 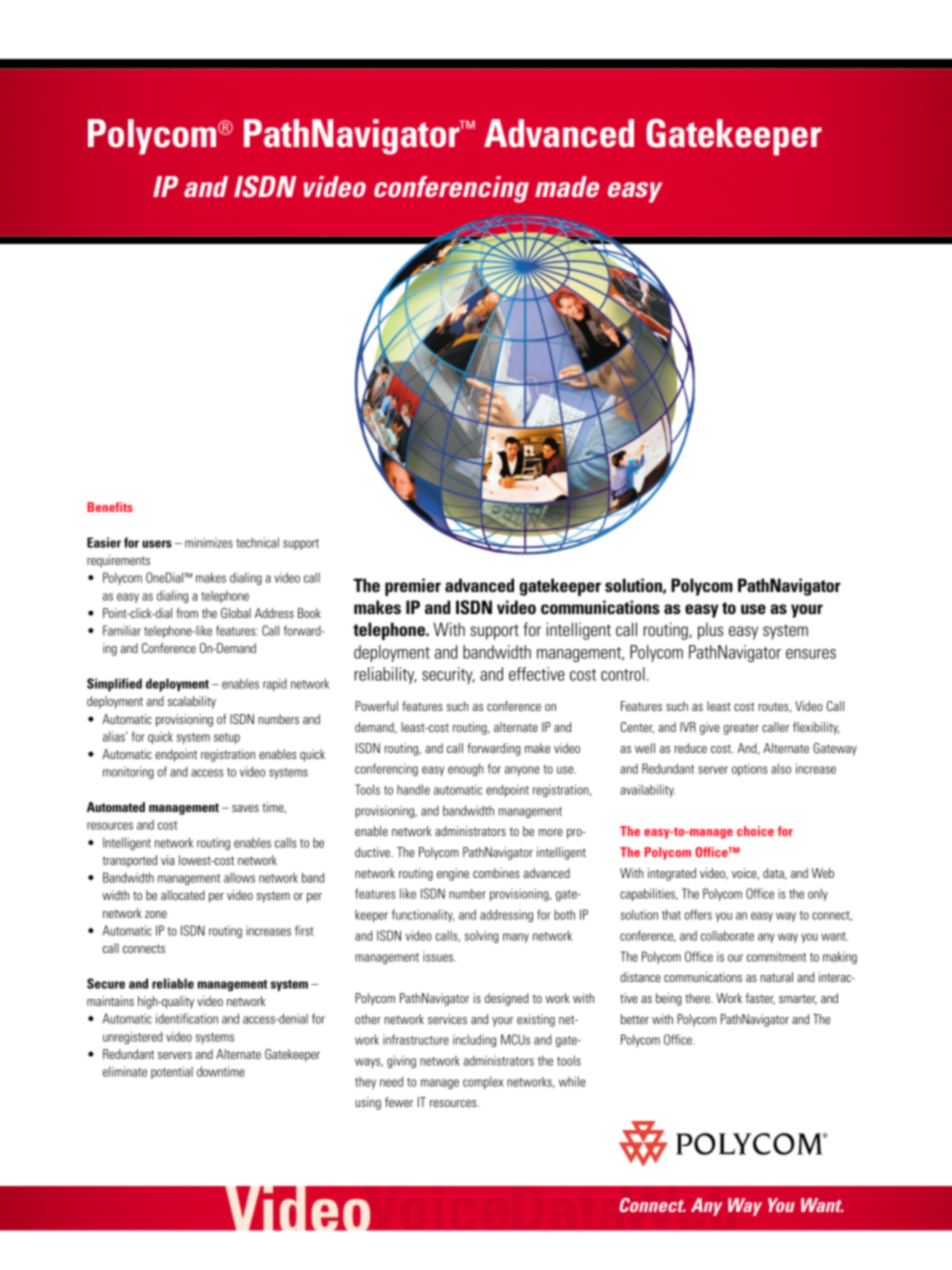 I want to click on technical, so click(x=257, y=542).
